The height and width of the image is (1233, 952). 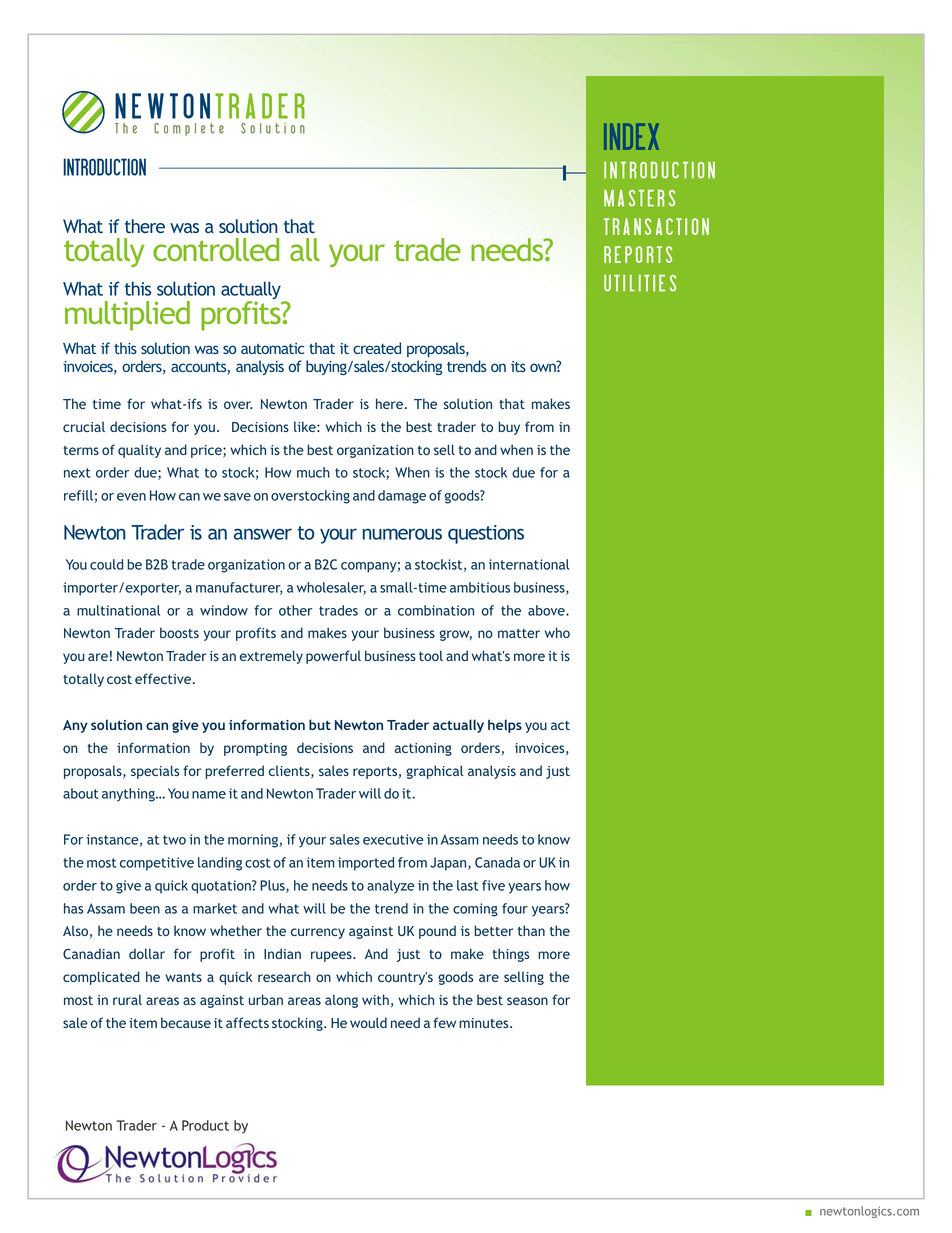 What do you see at coordinates (631, 136) in the image?
I see `INDEX` at bounding box center [631, 136].
